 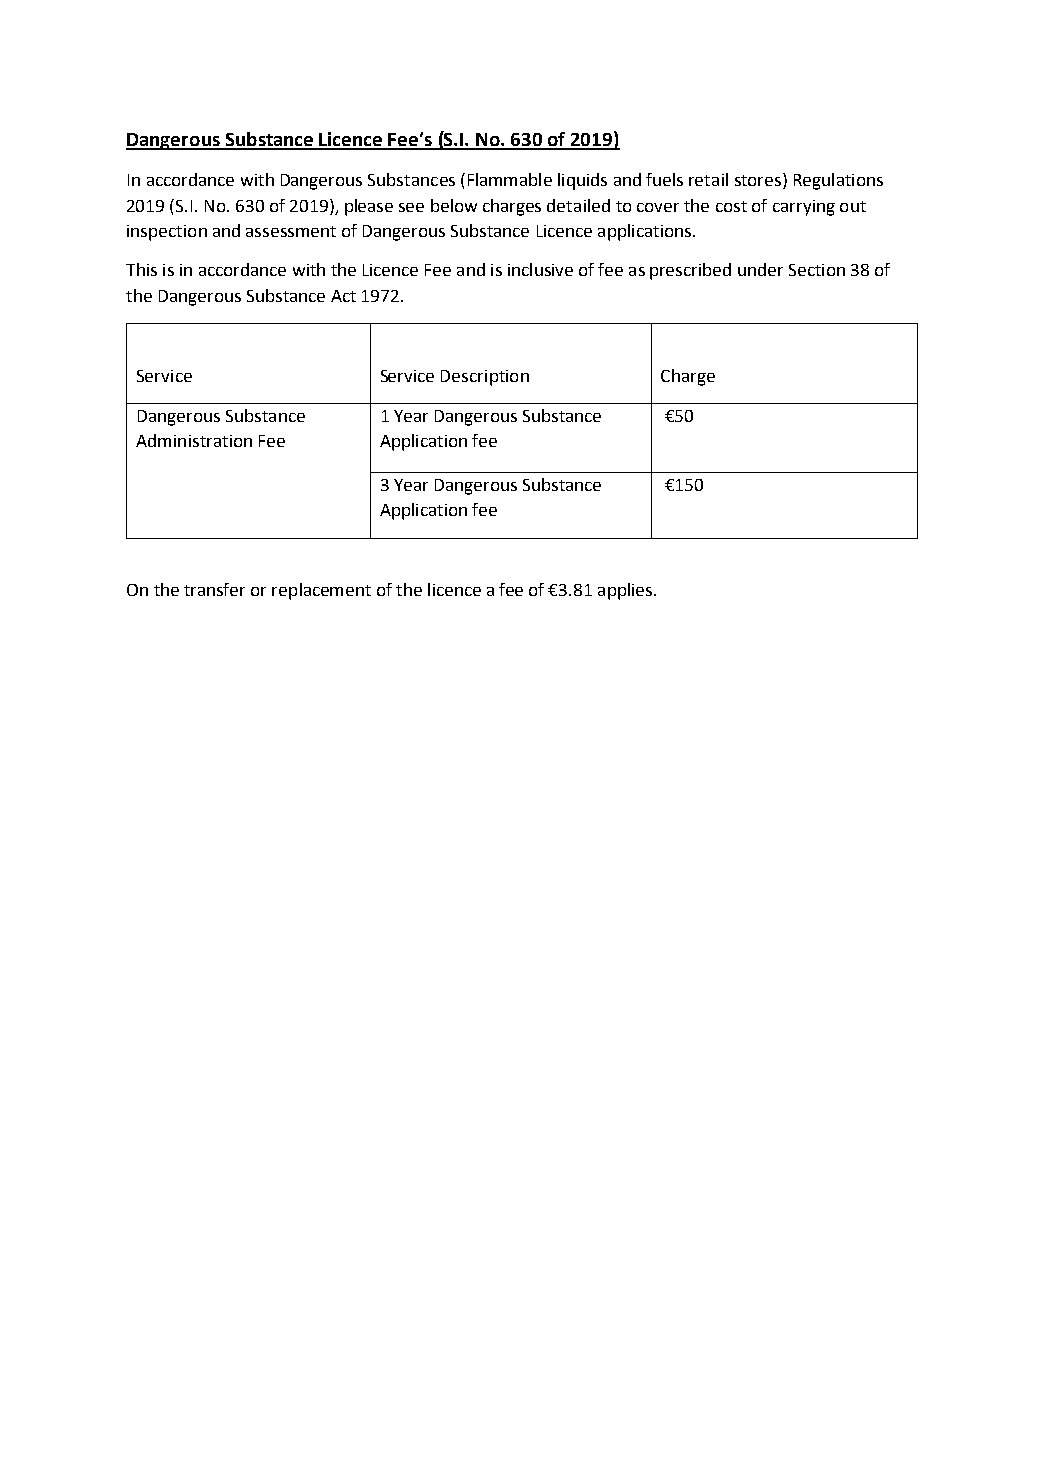 What do you see at coordinates (141, 269) in the screenshot?
I see `This` at bounding box center [141, 269].
